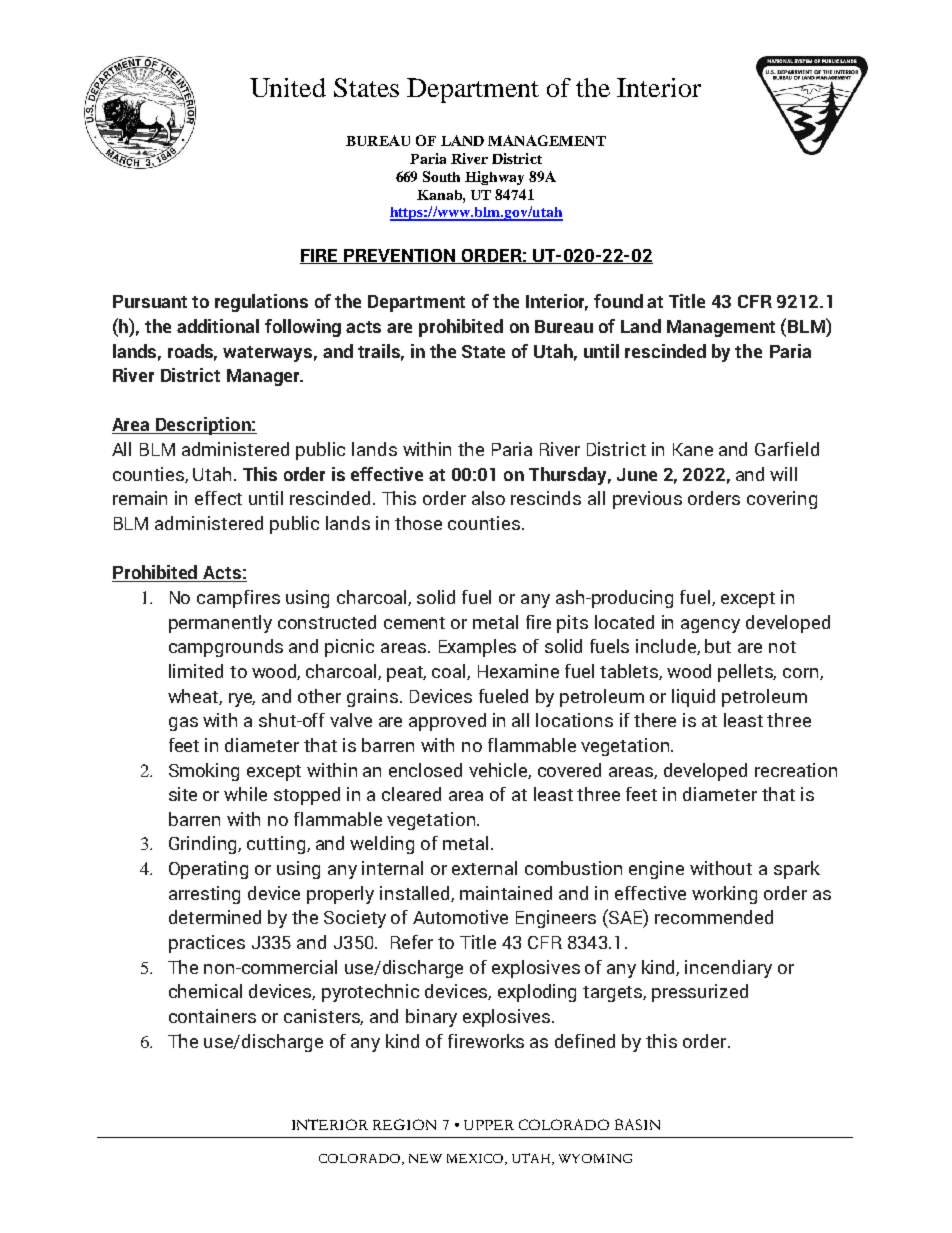 The width and height of the document is (952, 1233). Describe the element at coordinates (288, 87) in the document. I see `United` at that location.
